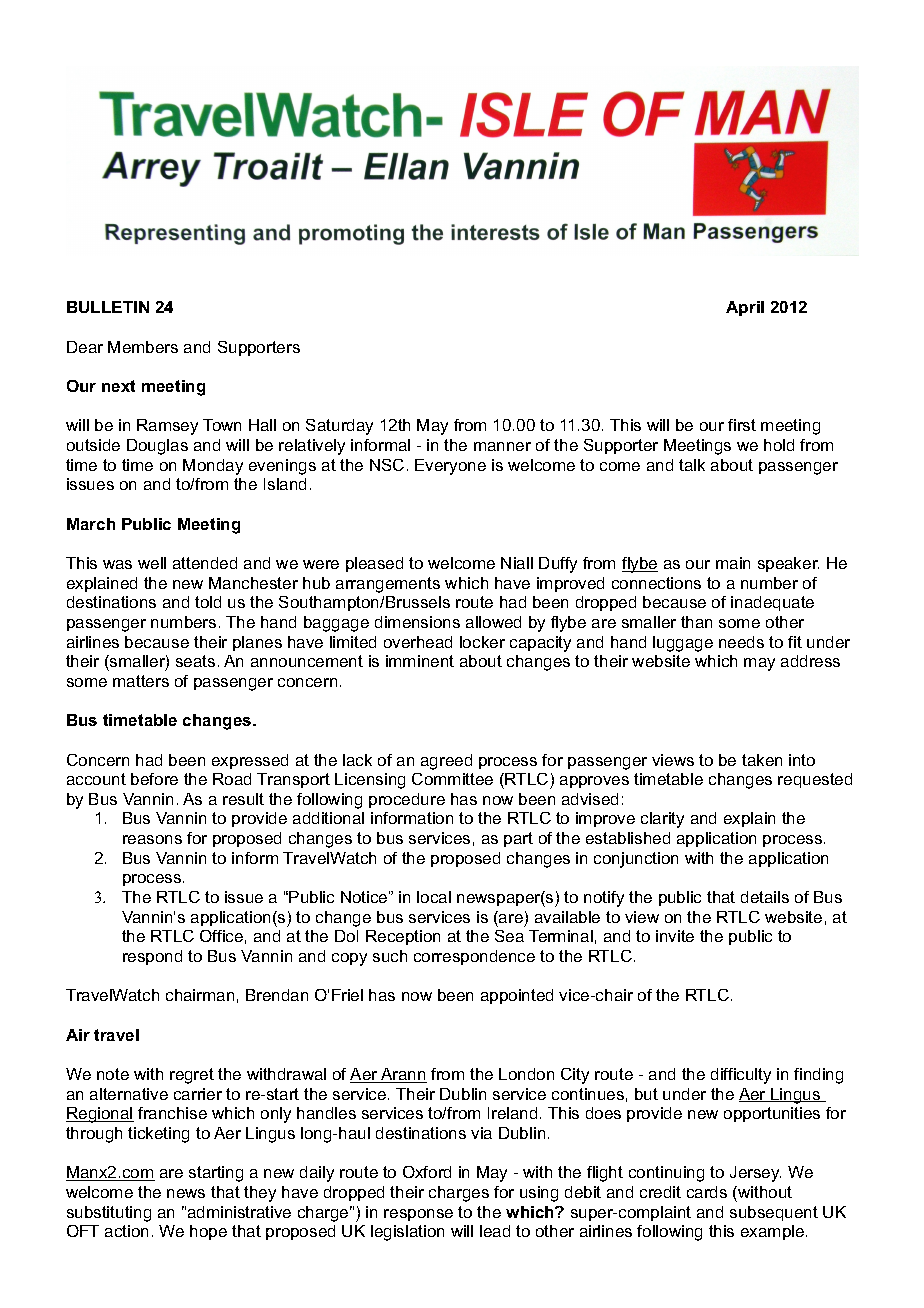  Describe the element at coordinates (208, 1232) in the screenshot. I see `hope` at that location.
